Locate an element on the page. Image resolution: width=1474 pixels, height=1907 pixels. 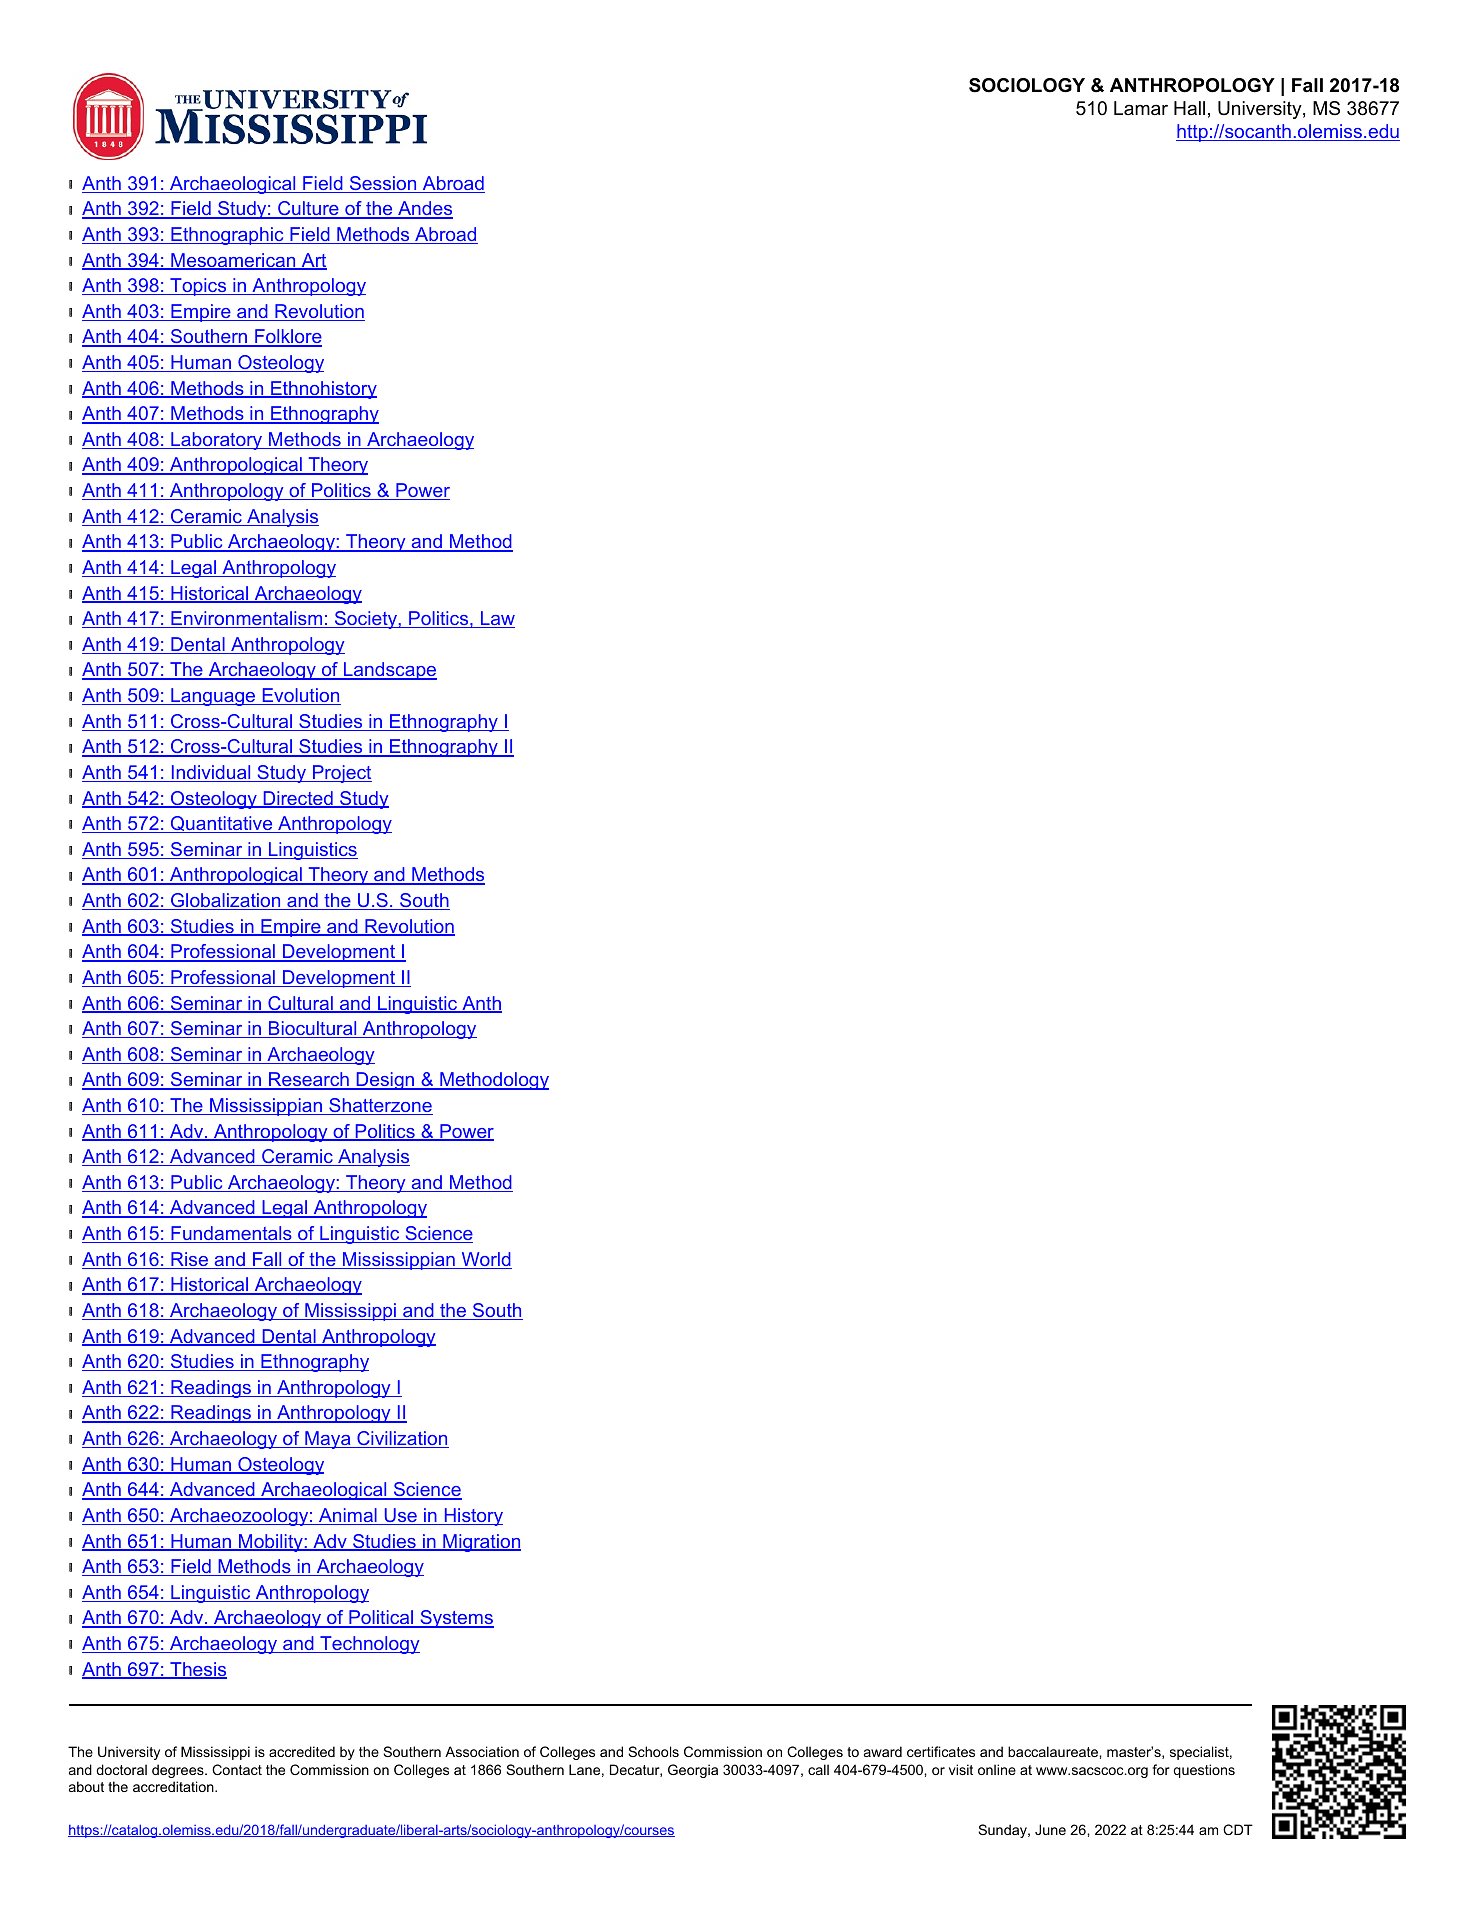
Contact is located at coordinates (237, 1769).
